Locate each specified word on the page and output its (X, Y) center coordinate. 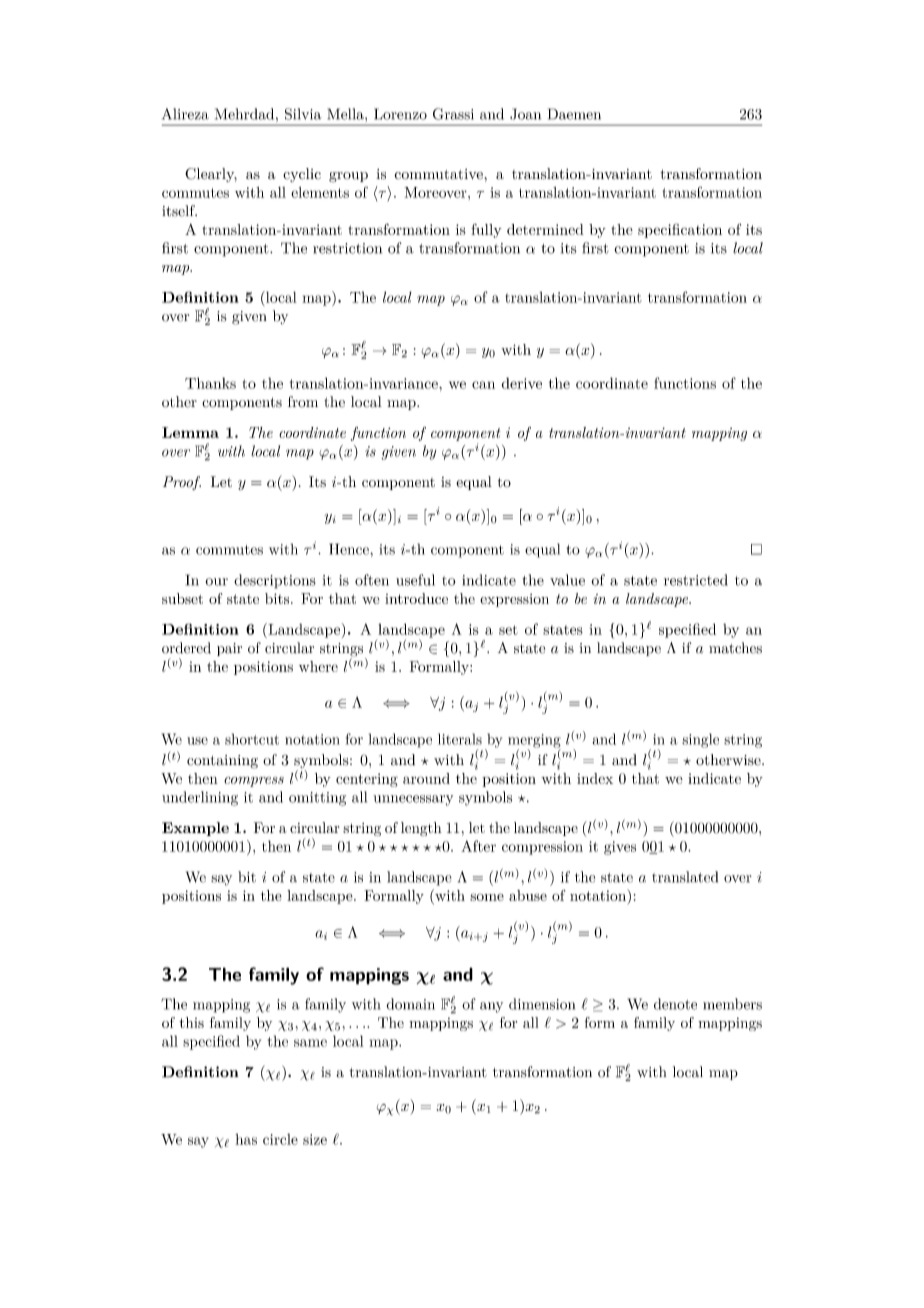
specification (680, 230)
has (246, 1139)
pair (229, 649)
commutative (438, 174)
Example (195, 829)
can (483, 385)
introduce (416, 598)
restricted (696, 580)
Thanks (210, 383)
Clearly (211, 175)
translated (685, 877)
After (478, 846)
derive (522, 383)
